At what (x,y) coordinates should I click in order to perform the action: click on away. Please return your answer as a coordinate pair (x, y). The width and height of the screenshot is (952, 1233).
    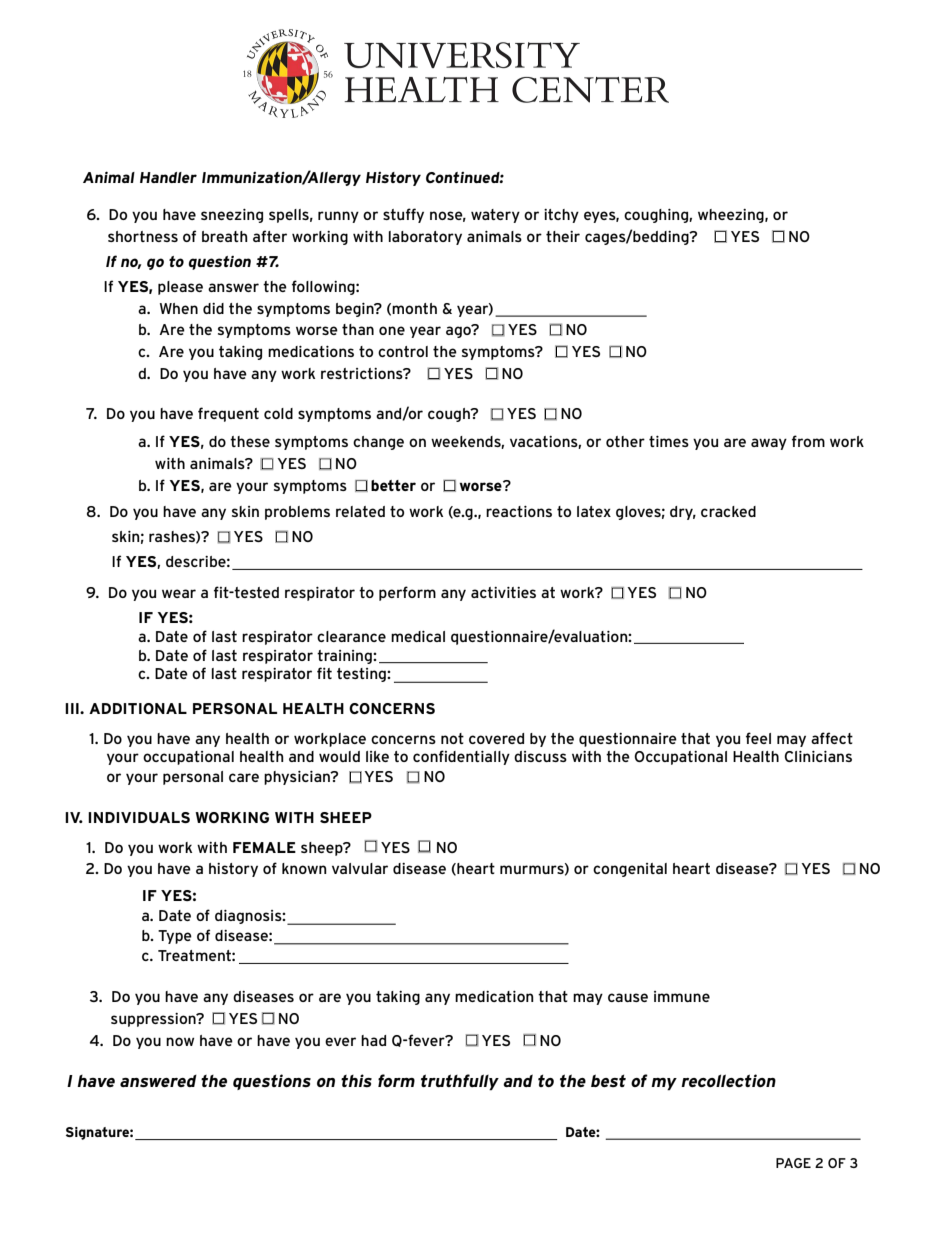
    Looking at the image, I should click on (769, 444).
